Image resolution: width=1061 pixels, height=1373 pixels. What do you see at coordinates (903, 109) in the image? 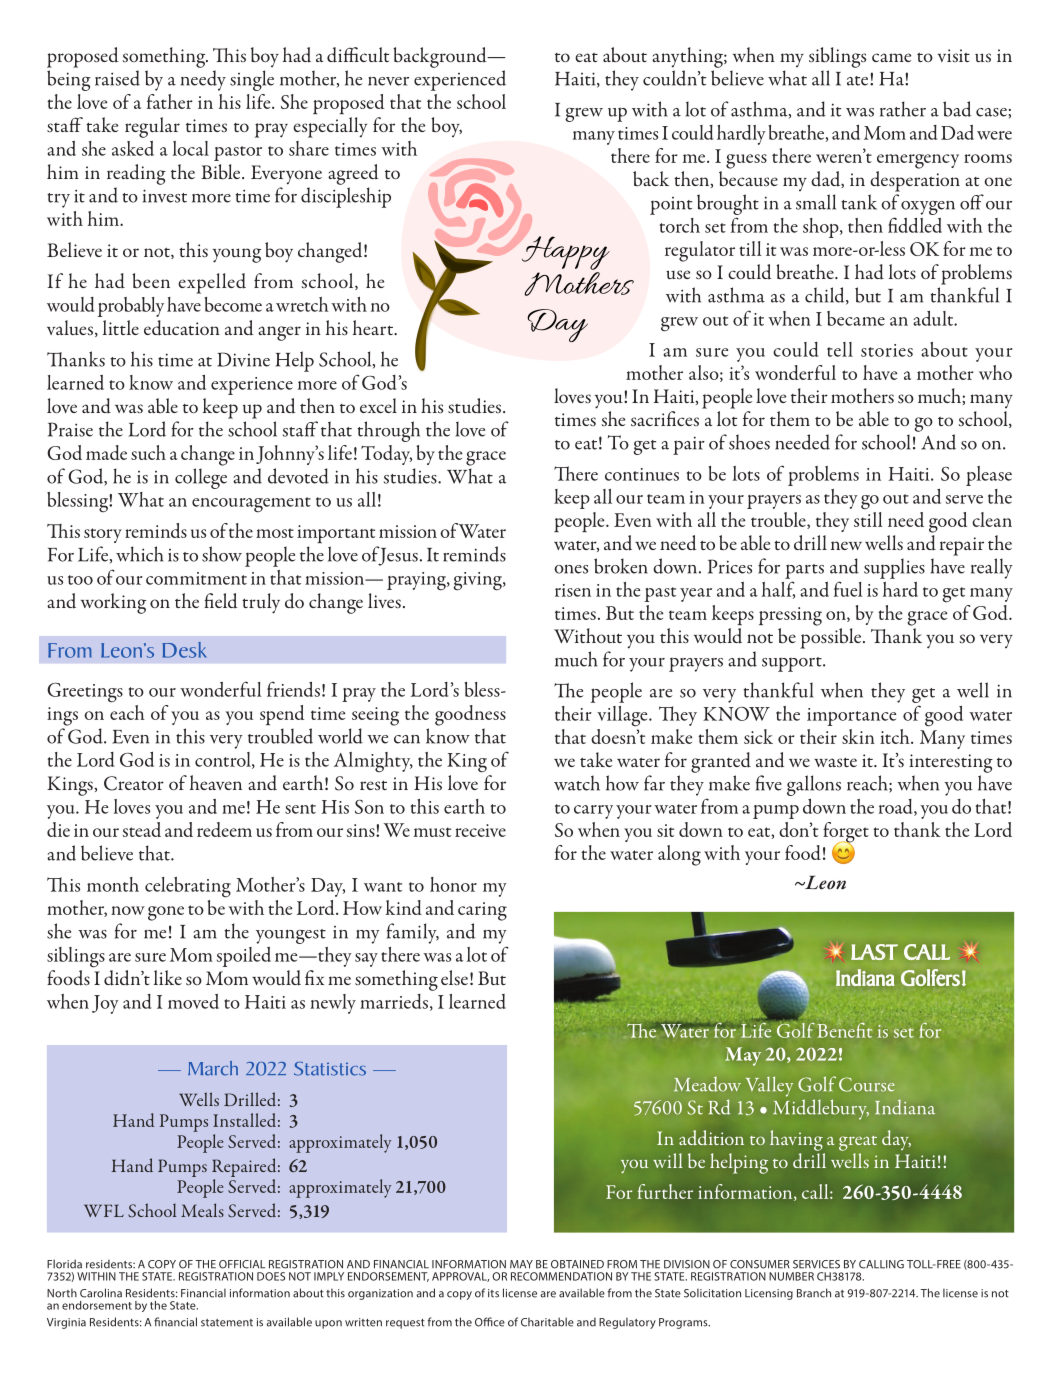
I see `rather` at bounding box center [903, 109].
